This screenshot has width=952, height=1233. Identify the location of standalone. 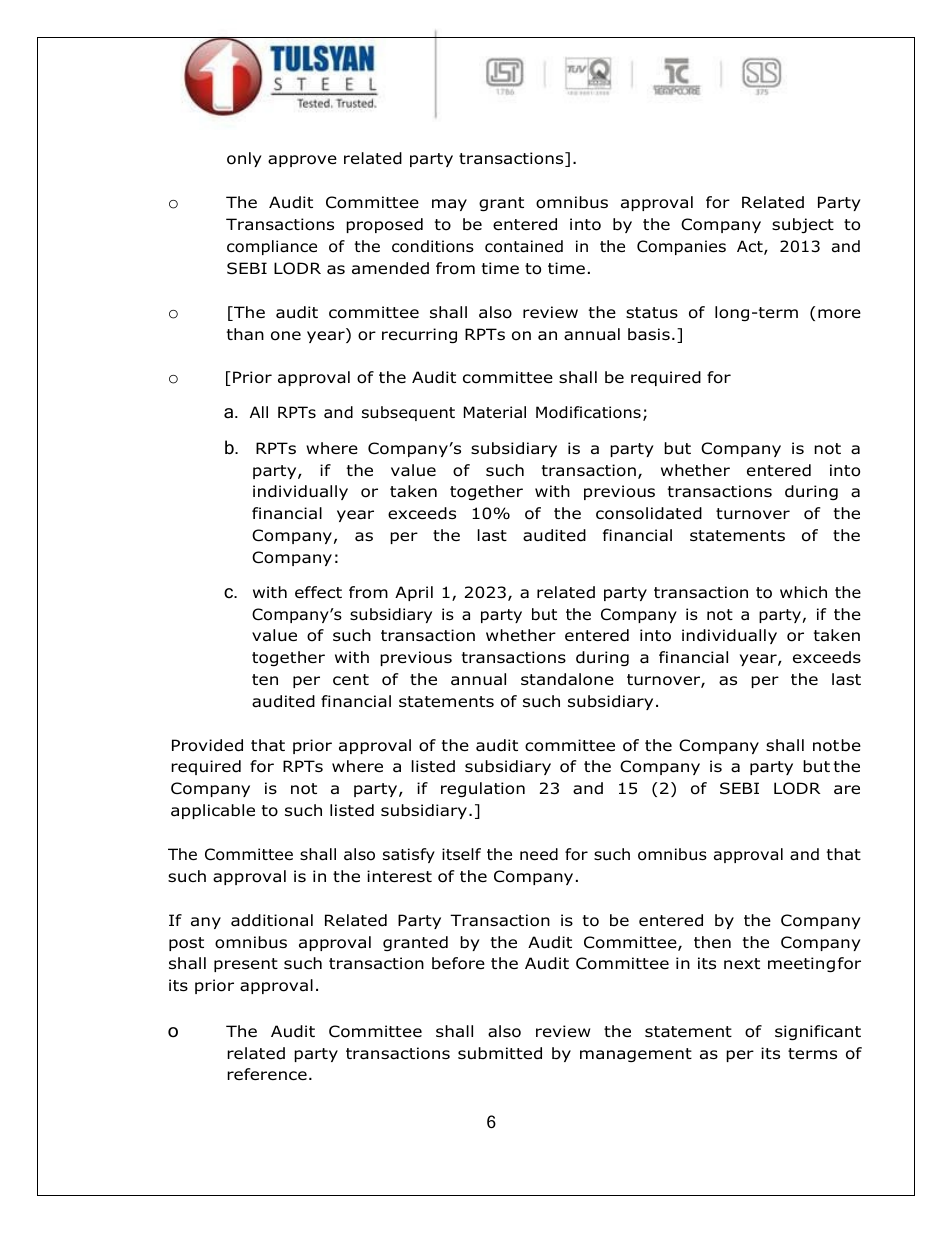
(567, 679).
